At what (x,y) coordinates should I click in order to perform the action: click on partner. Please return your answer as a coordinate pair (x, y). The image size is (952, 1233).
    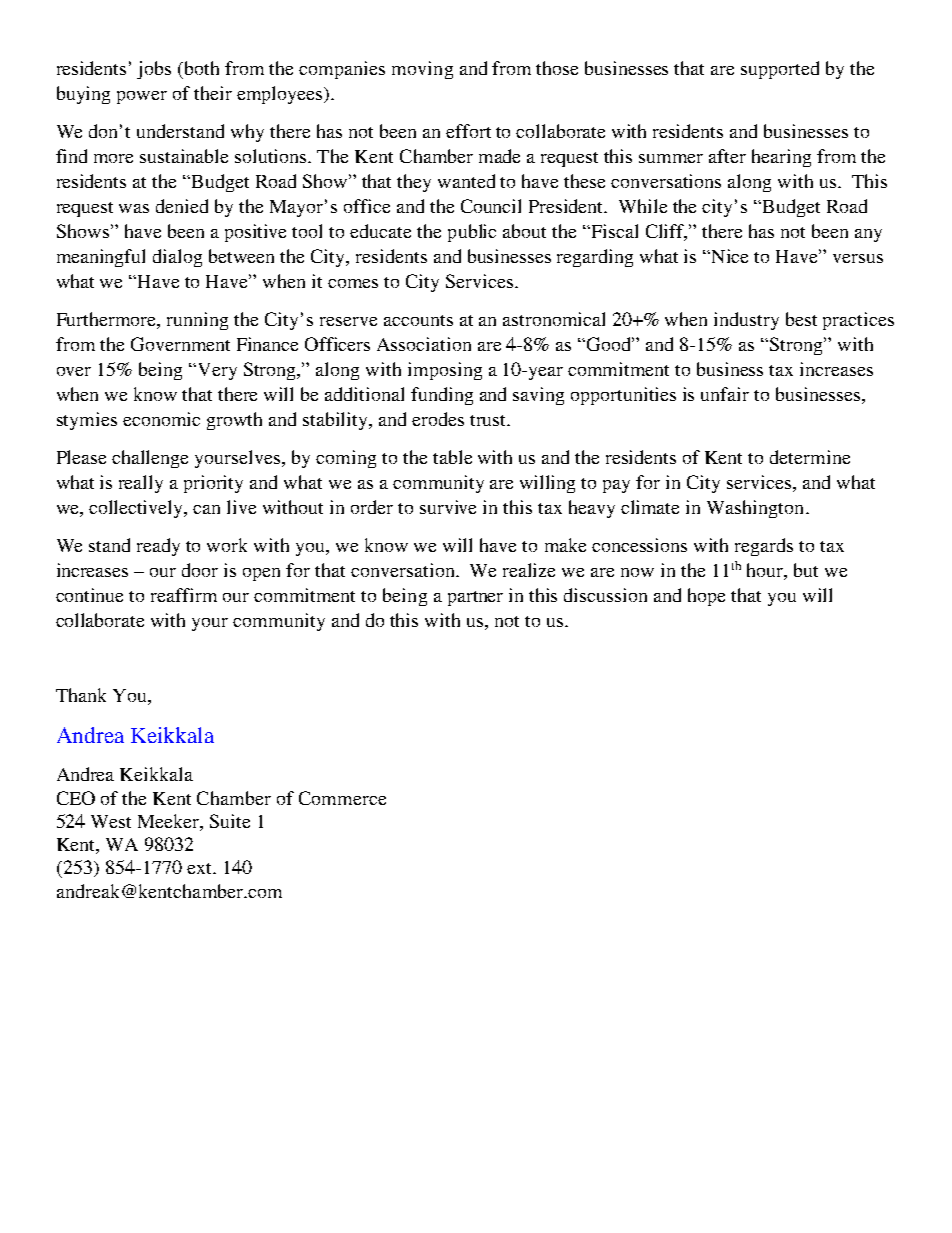
    Looking at the image, I should click on (475, 598).
